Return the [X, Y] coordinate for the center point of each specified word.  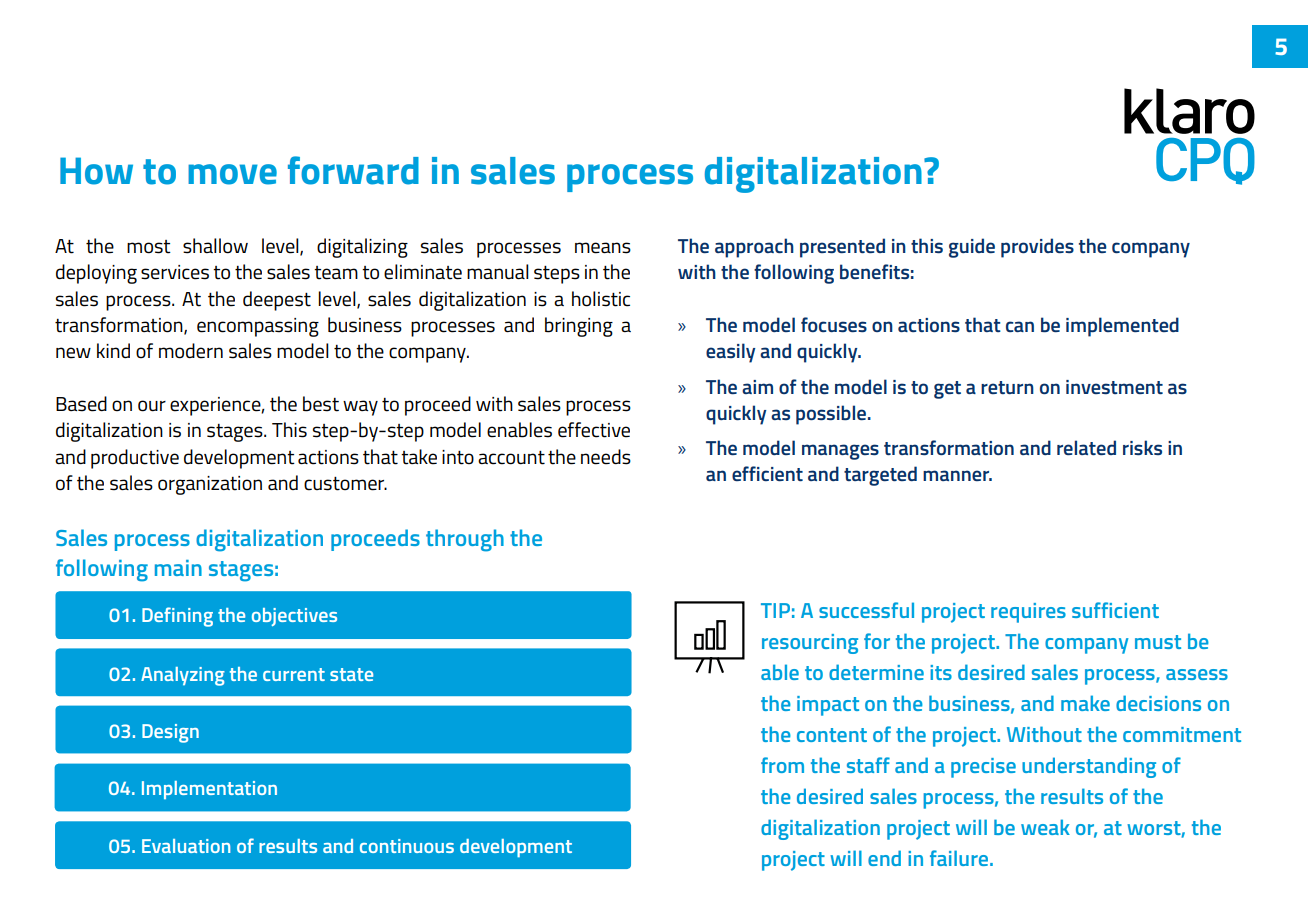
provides [1037, 248]
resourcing [810, 644]
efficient [767, 473]
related [1086, 447]
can [1020, 326]
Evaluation [186, 846]
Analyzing [183, 676]
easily [730, 353]
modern [191, 351]
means [603, 248]
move [232, 174]
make [1085, 703]
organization [210, 485]
